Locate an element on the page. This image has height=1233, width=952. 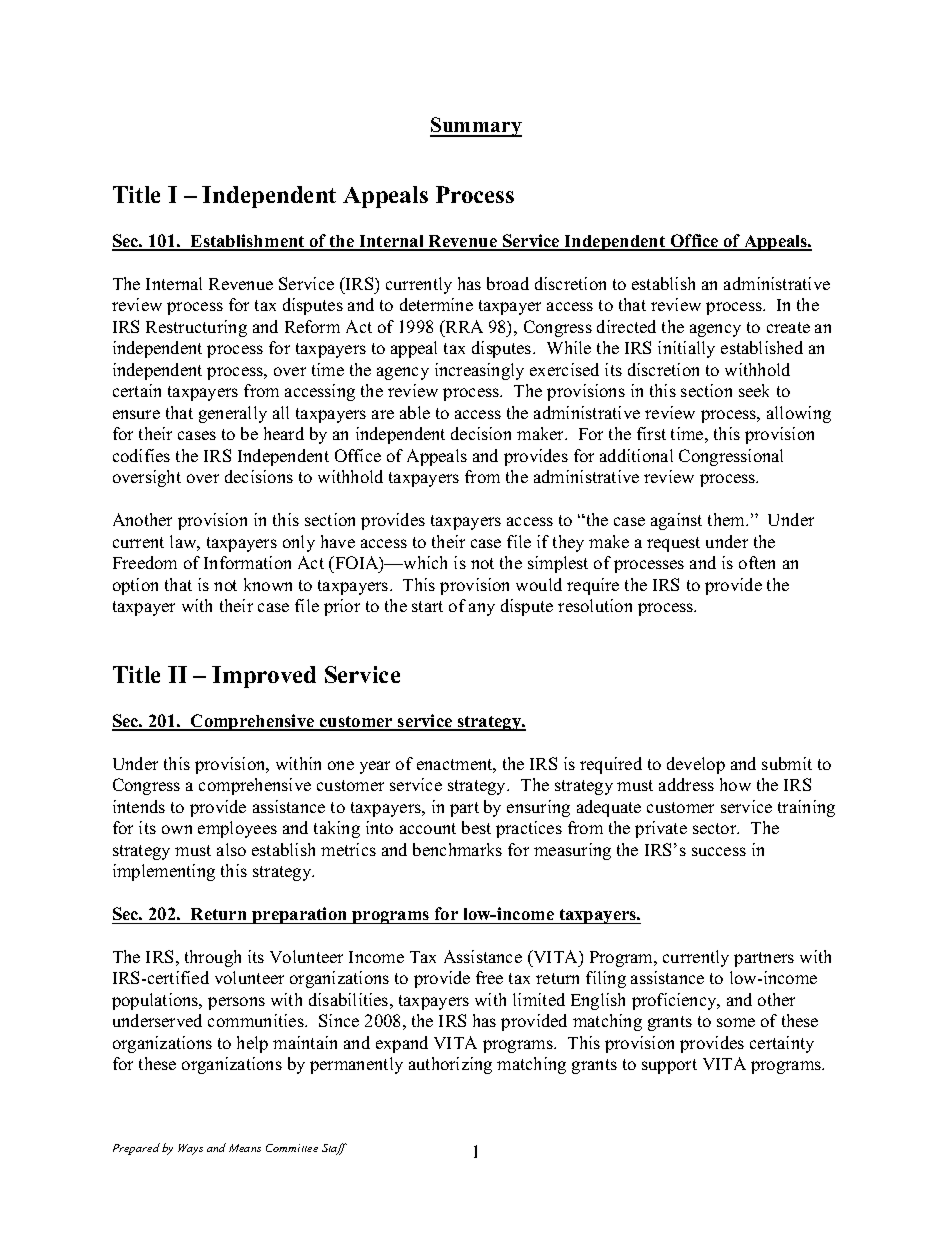
Restructuring is located at coordinates (196, 328).
